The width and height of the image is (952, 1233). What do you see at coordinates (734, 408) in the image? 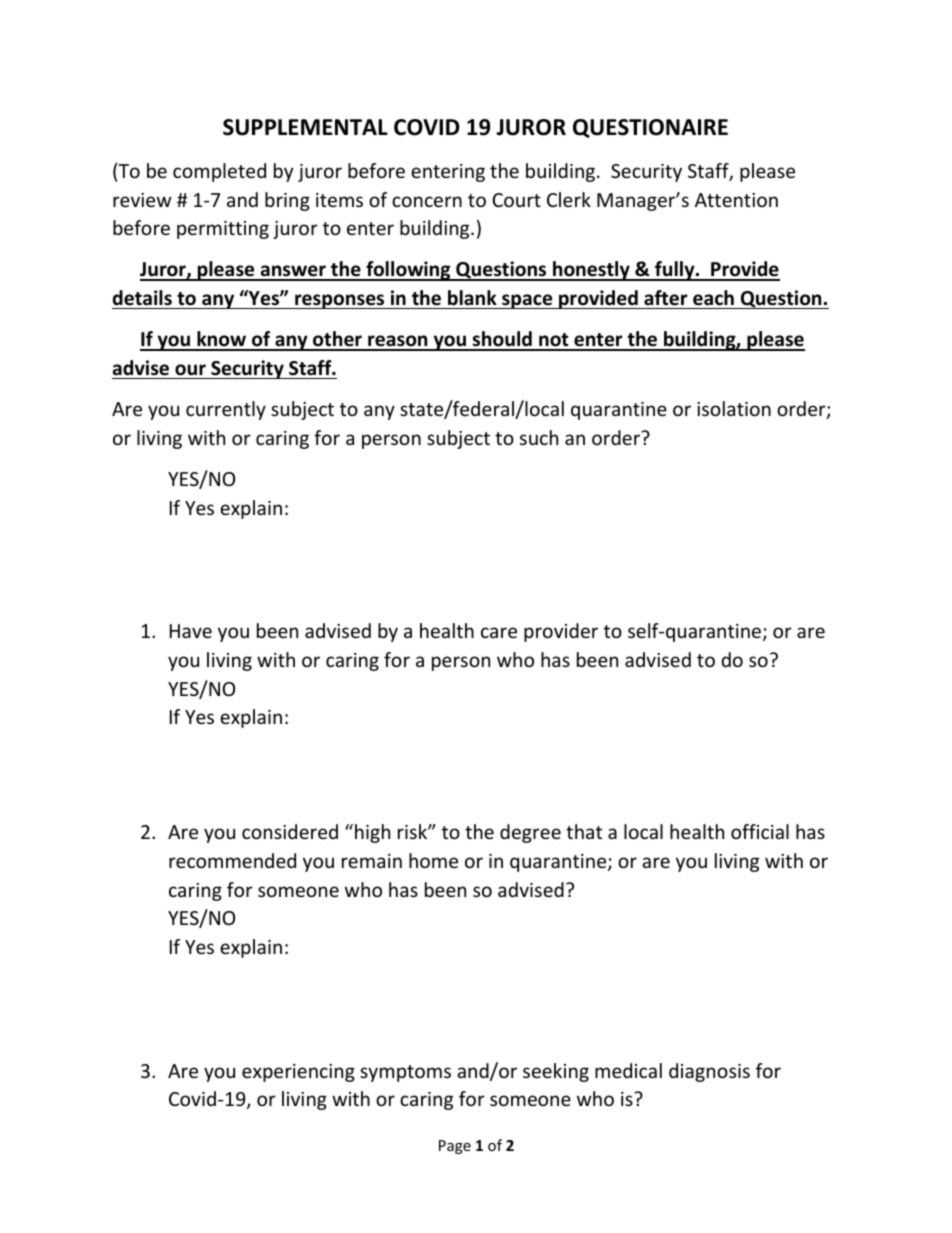
I see `isolation` at bounding box center [734, 408].
